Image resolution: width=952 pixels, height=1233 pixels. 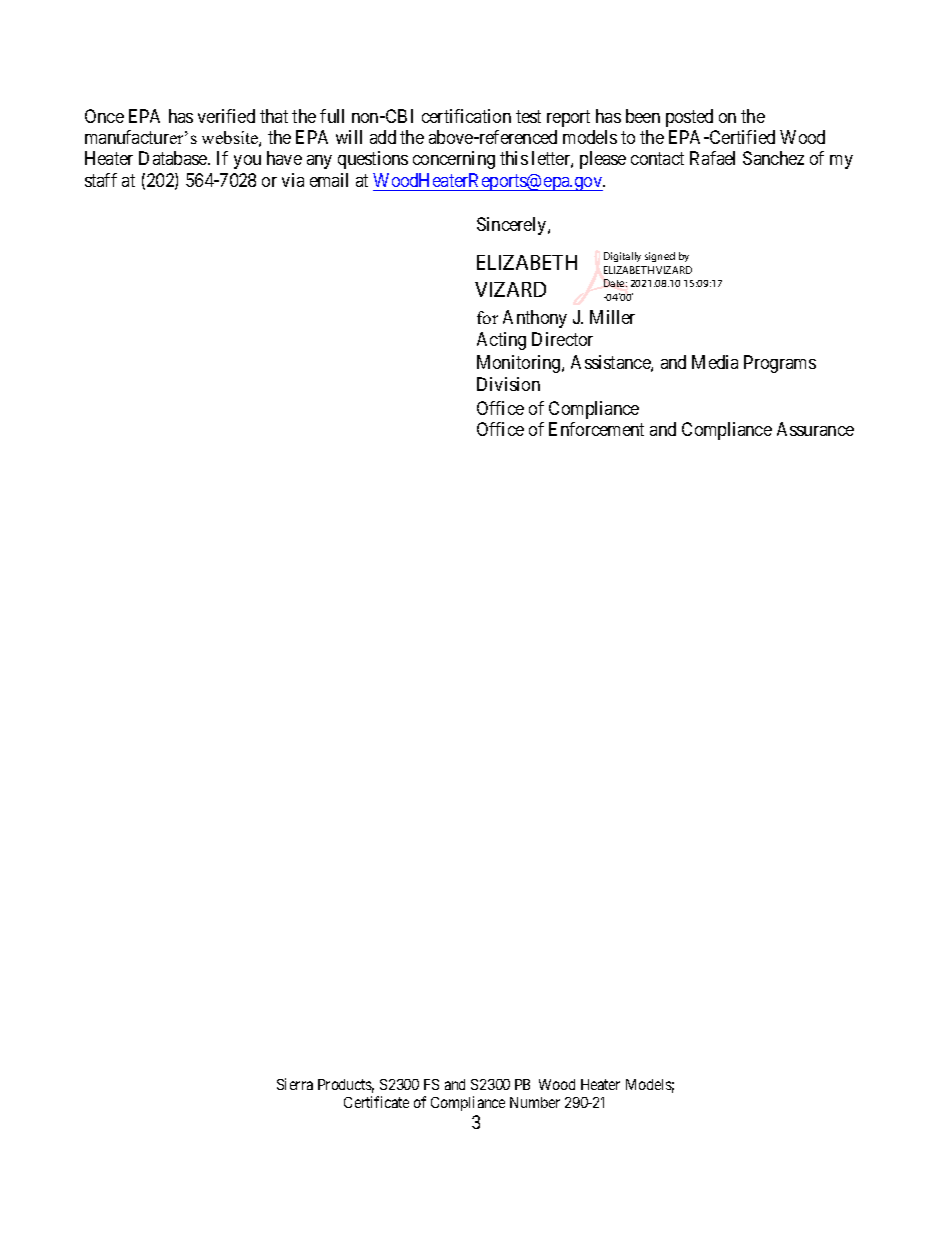 I want to click on Database, so click(x=174, y=158).
